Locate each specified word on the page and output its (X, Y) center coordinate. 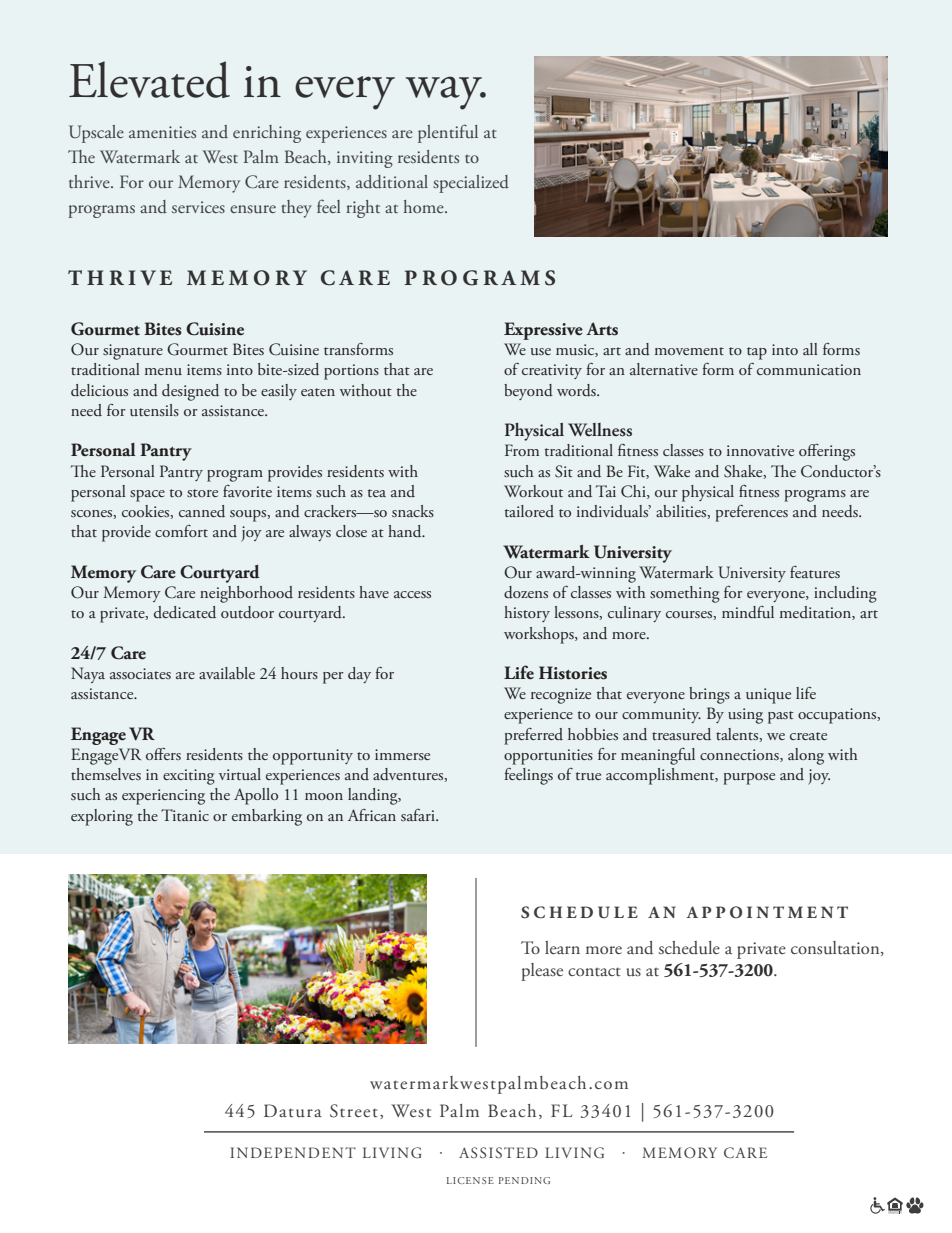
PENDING (524, 1180)
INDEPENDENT (293, 1152)
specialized (471, 184)
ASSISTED (498, 1152)
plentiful (448, 133)
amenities (162, 132)
